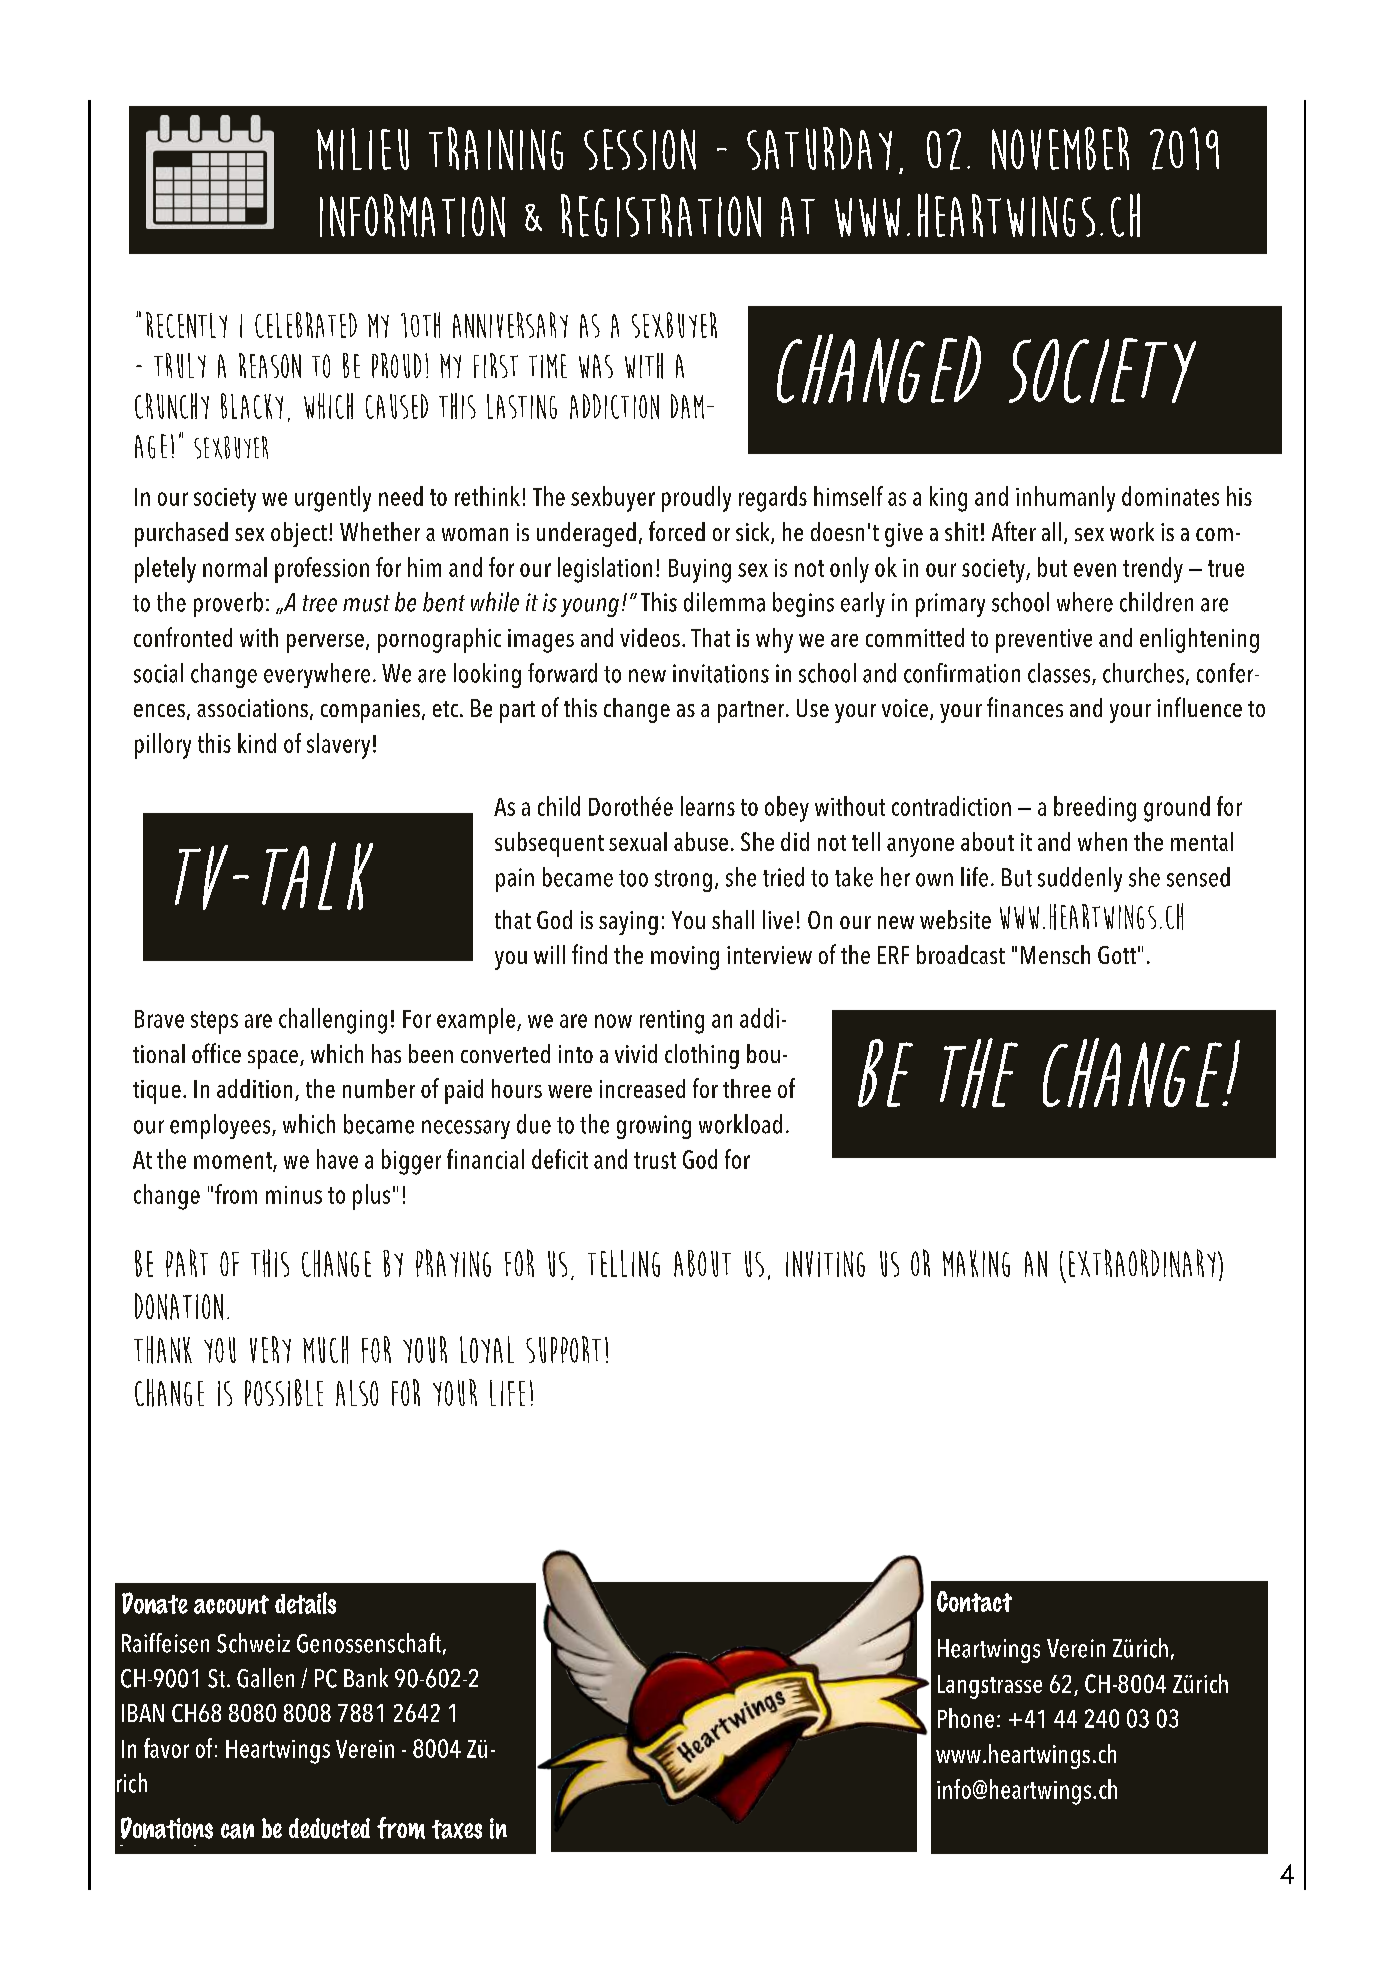  What do you see at coordinates (363, 149) in the page?
I see `Milieu` at bounding box center [363, 149].
